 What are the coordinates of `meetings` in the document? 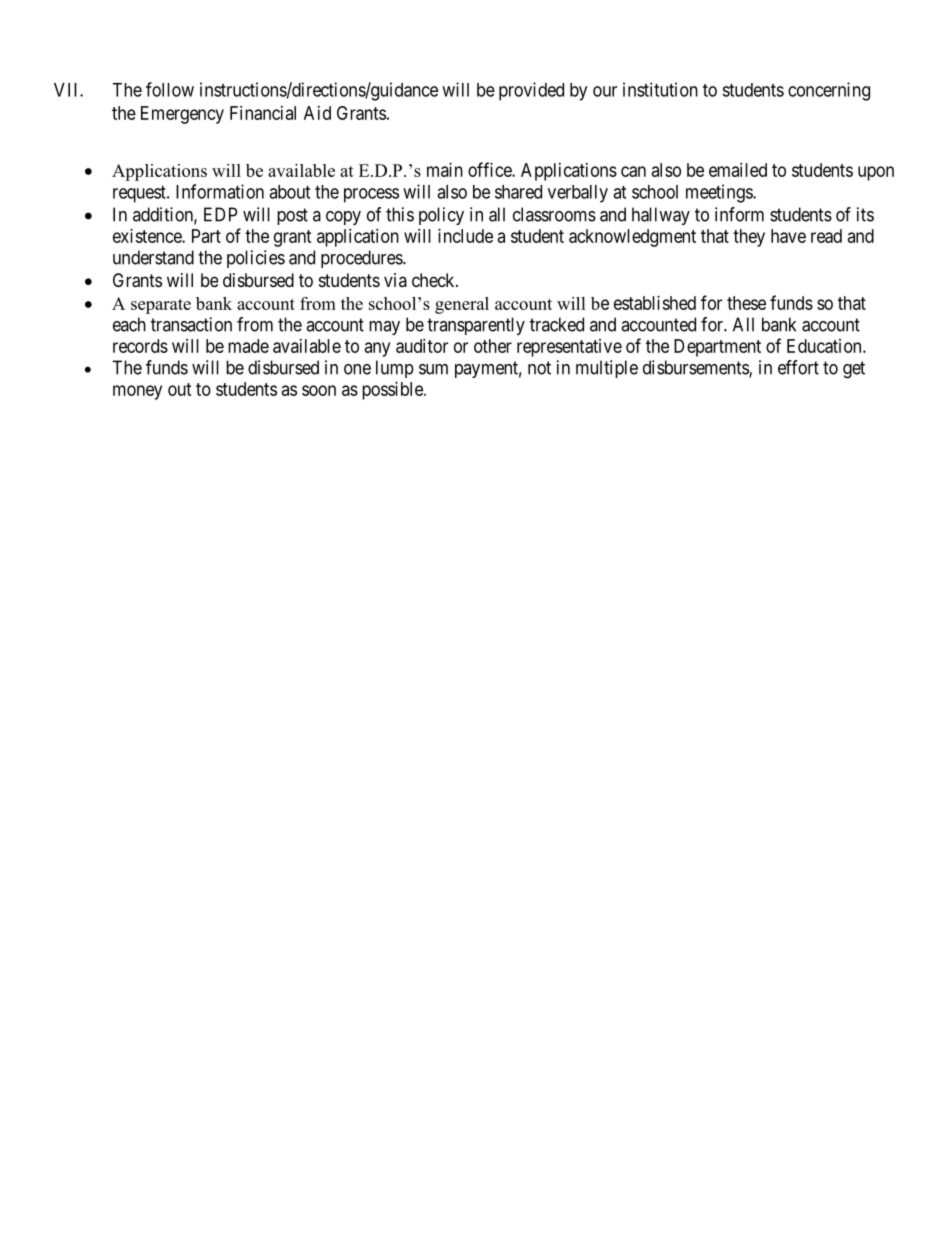 It's located at (720, 193).
